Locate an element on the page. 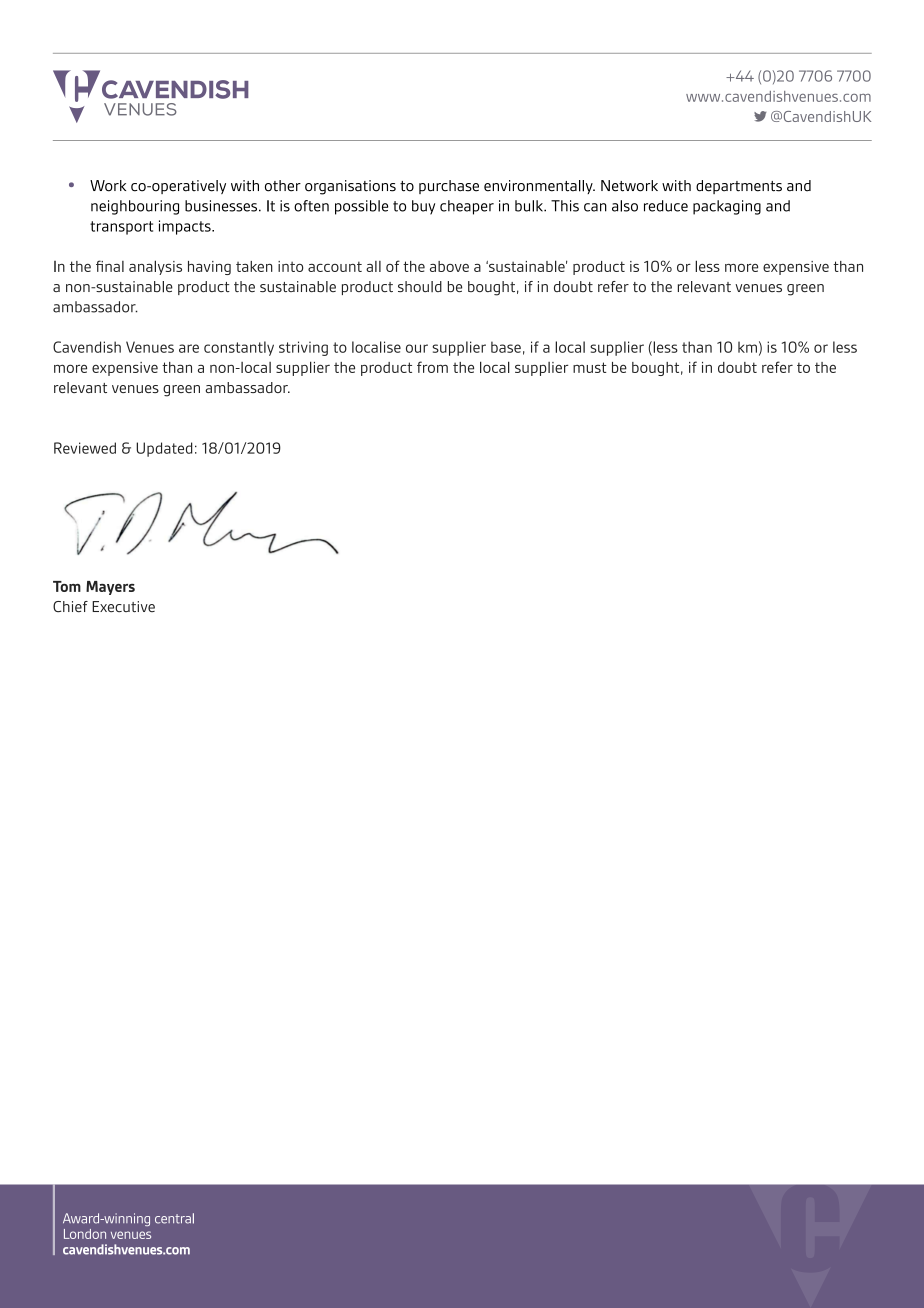 This image has height=1308, width=924. Mayers is located at coordinates (110, 588).
